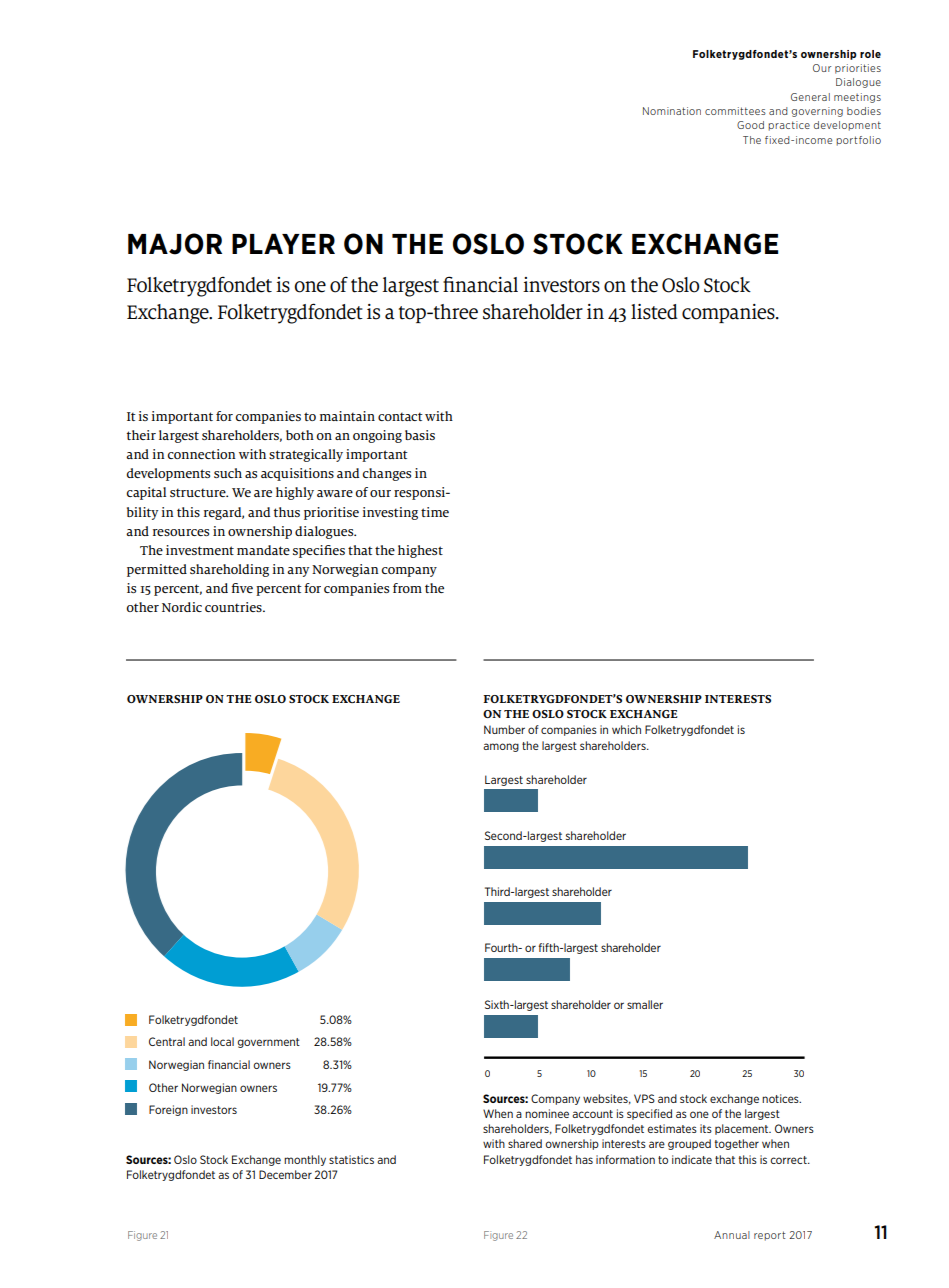  I want to click on basis, so click(420, 435).
